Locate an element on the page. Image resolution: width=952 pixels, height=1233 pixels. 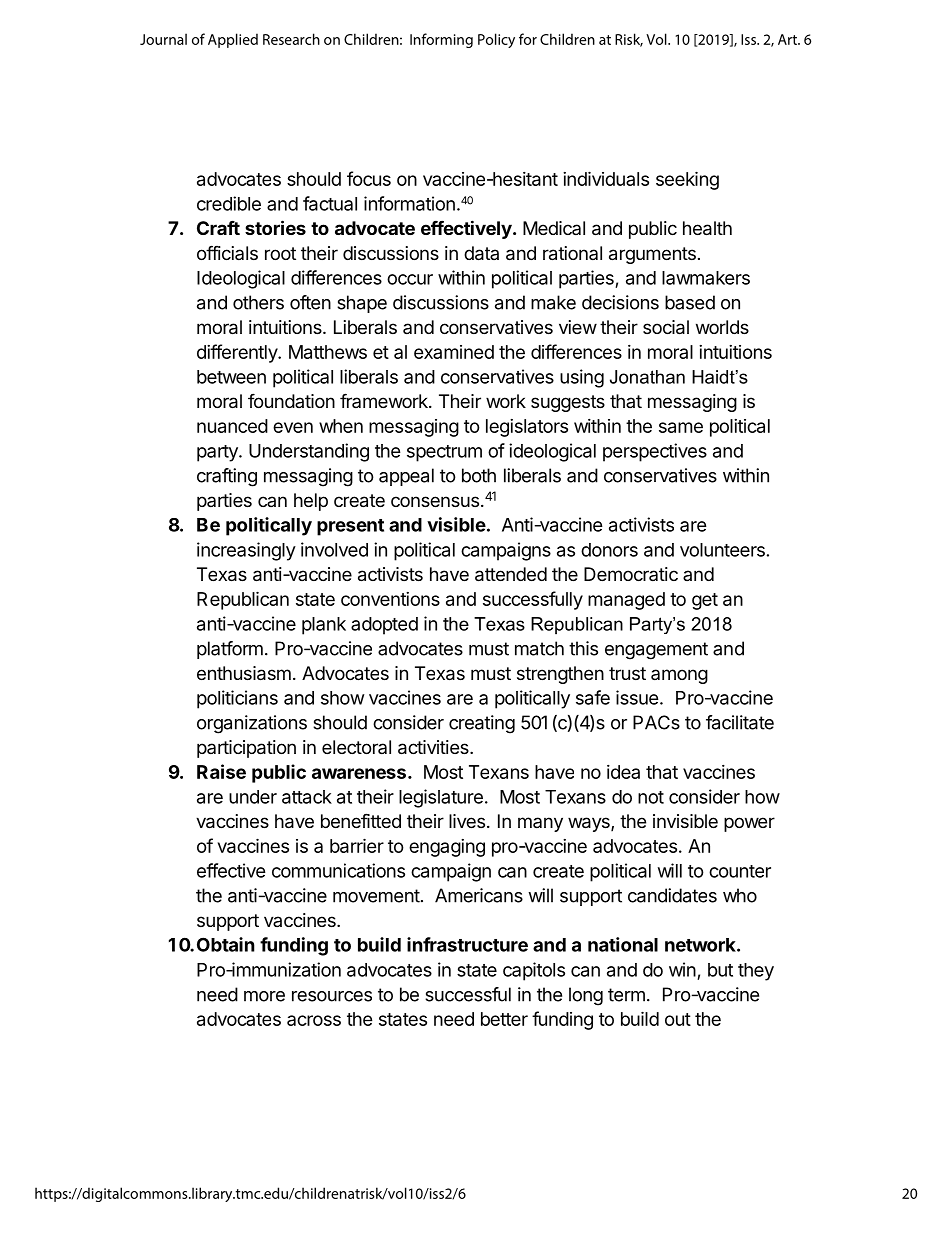
between is located at coordinates (231, 377).
